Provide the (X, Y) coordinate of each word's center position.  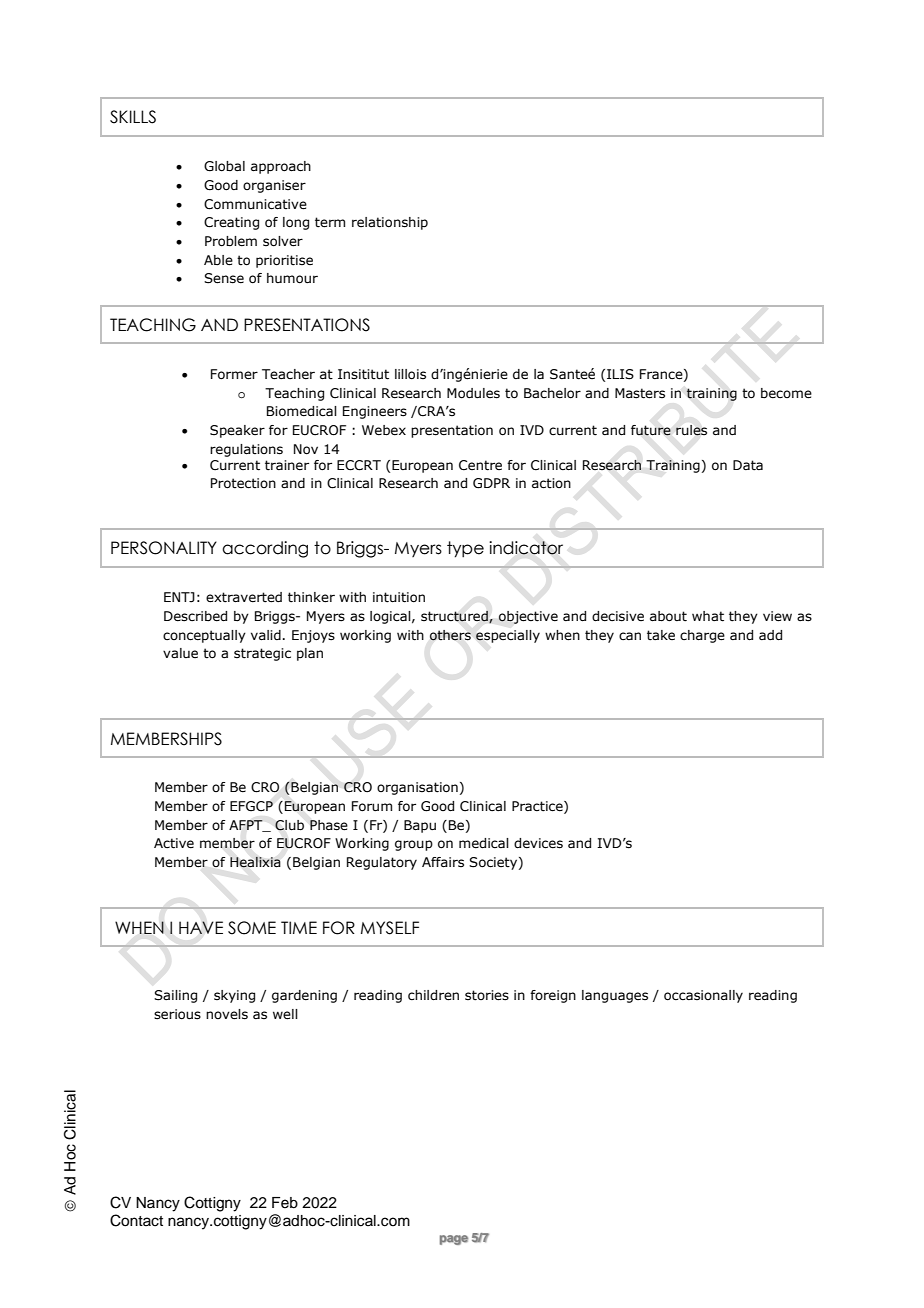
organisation (417, 788)
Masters (640, 393)
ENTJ (179, 597)
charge (702, 636)
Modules (473, 393)
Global (224, 166)
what (708, 616)
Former (234, 374)
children (433, 995)
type (465, 549)
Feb (285, 1203)
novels (227, 1014)
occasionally (703, 996)
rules (691, 430)
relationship (390, 223)
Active (174, 843)
